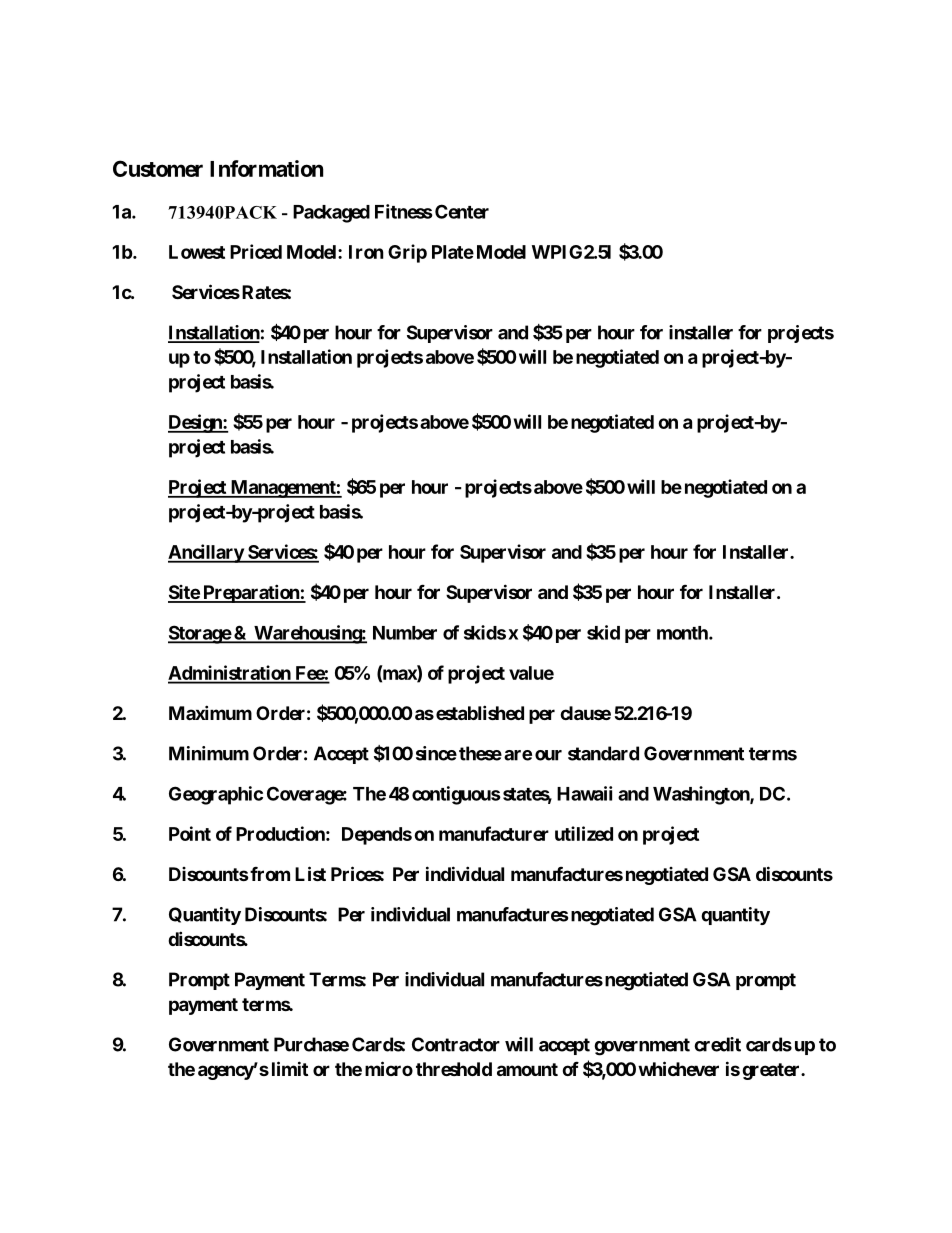 The height and width of the screenshot is (1233, 952). What do you see at coordinates (266, 168) in the screenshot?
I see `Information` at bounding box center [266, 168].
